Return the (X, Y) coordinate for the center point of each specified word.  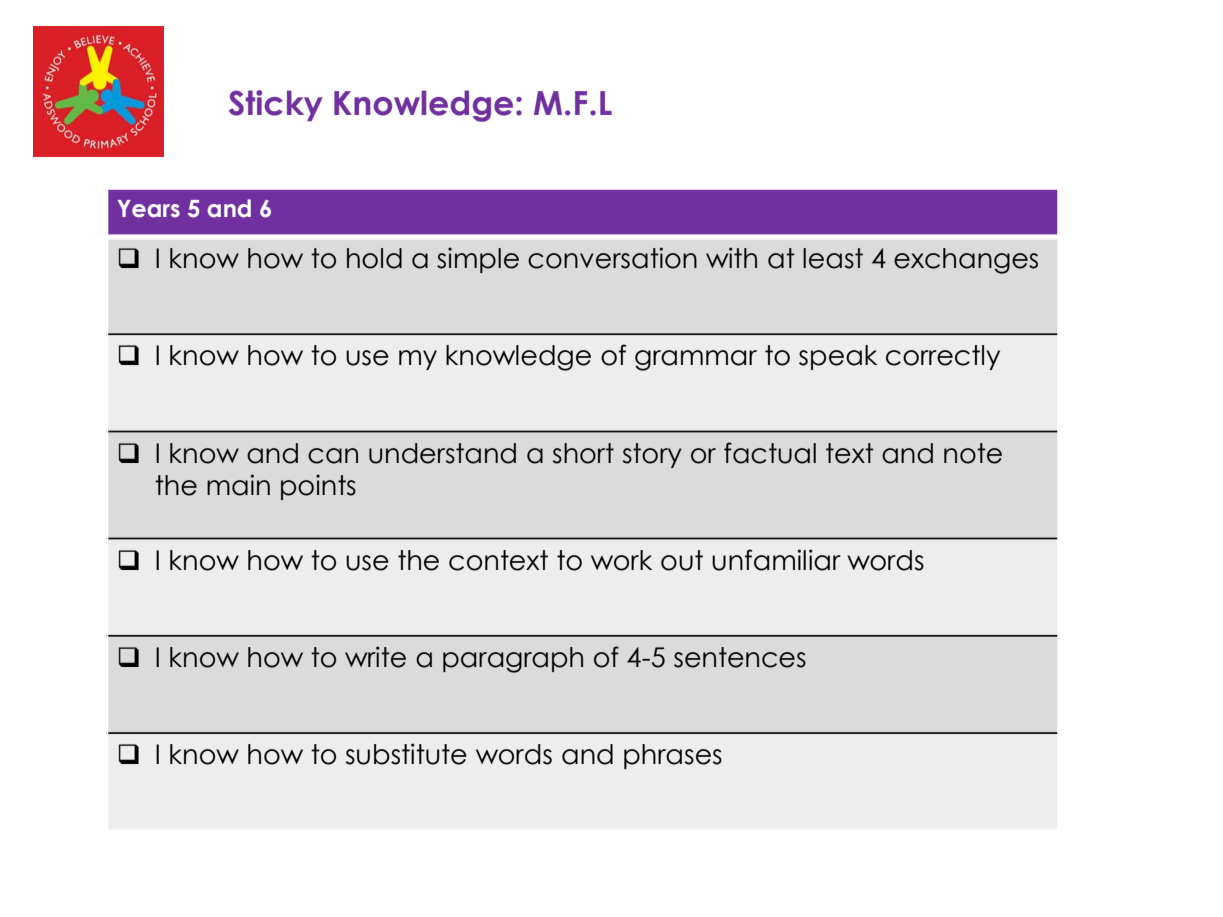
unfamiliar (776, 560)
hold (374, 258)
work (621, 560)
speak (838, 357)
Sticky (276, 105)
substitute (406, 754)
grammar (696, 360)
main (238, 485)
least (833, 258)
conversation (612, 258)
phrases (673, 756)
